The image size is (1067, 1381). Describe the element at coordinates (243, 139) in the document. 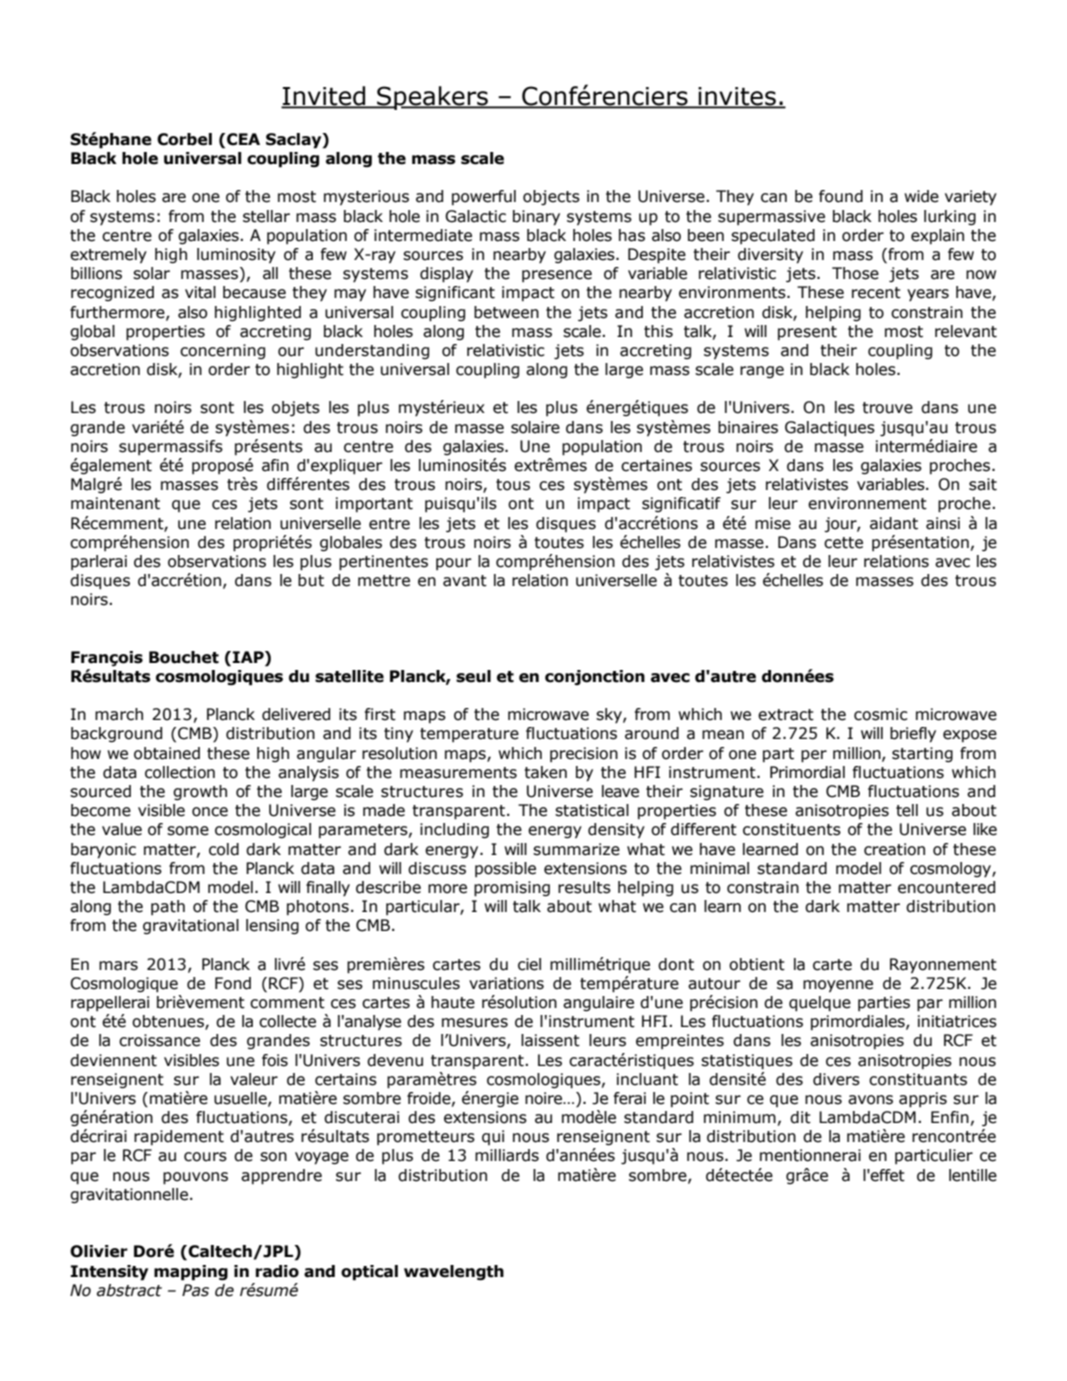

I see `CEA` at that location.
